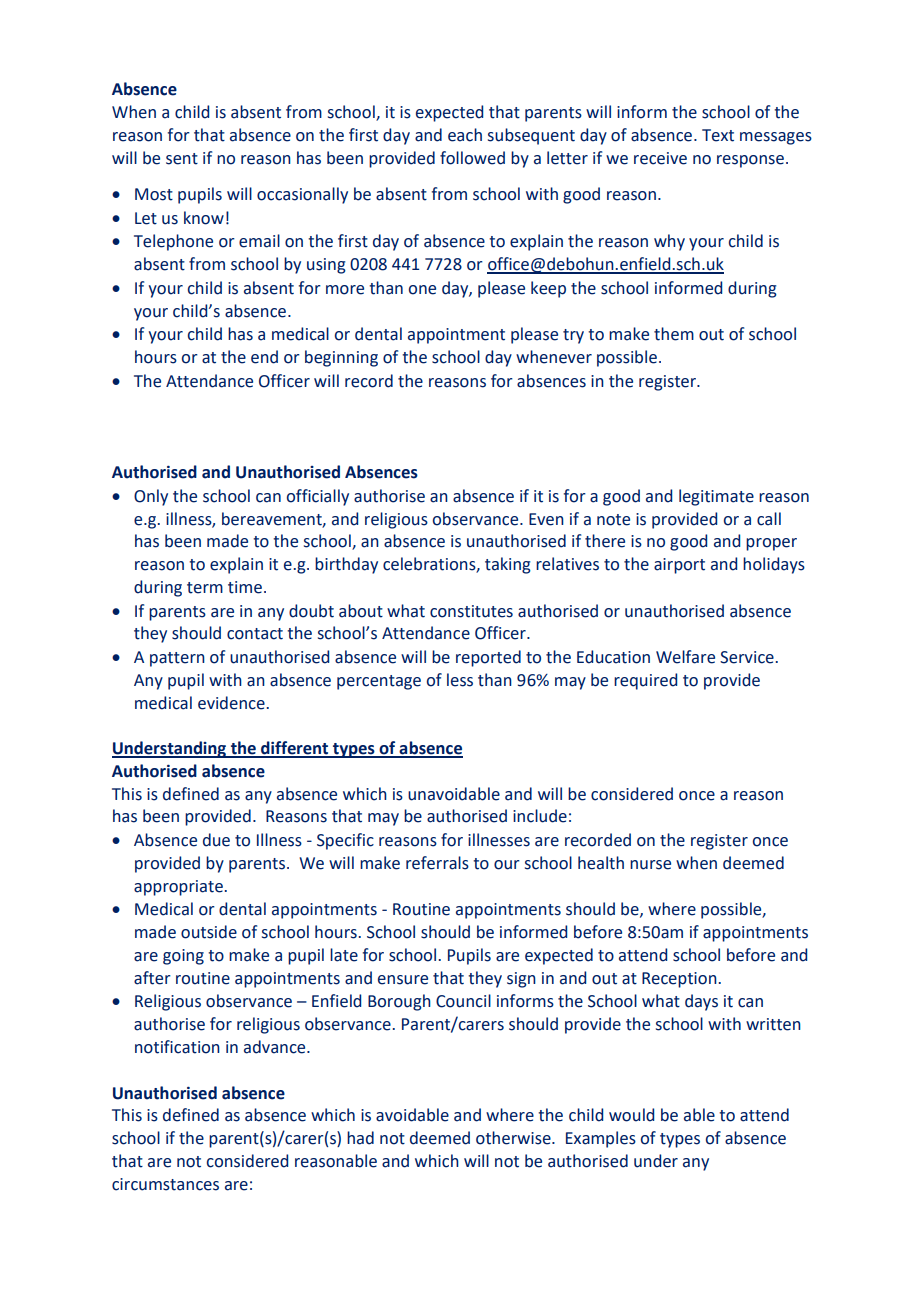 The image size is (924, 1308). What do you see at coordinates (204, 218) in the screenshot?
I see `know` at bounding box center [204, 218].
